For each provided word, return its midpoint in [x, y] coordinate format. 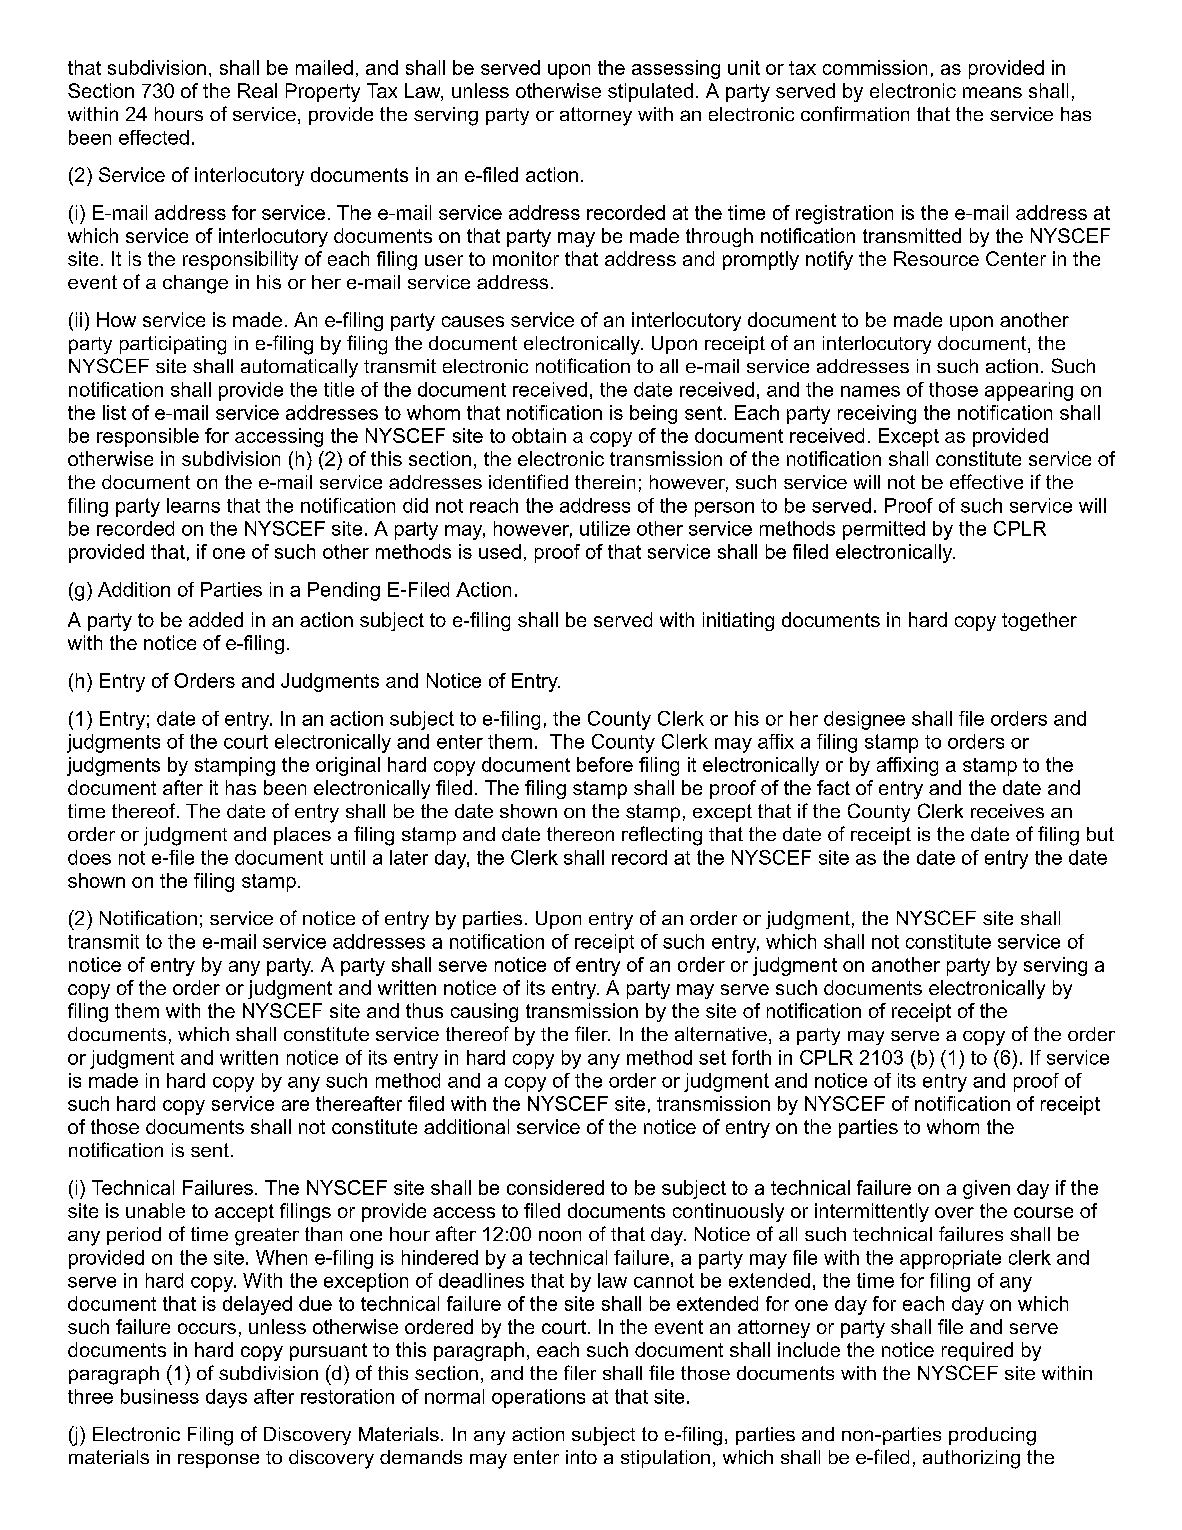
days [226, 1398]
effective [986, 481]
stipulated [650, 92]
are [295, 1105]
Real [257, 90]
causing [484, 1012]
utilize [605, 528]
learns [193, 505]
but [1100, 834]
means [992, 92]
